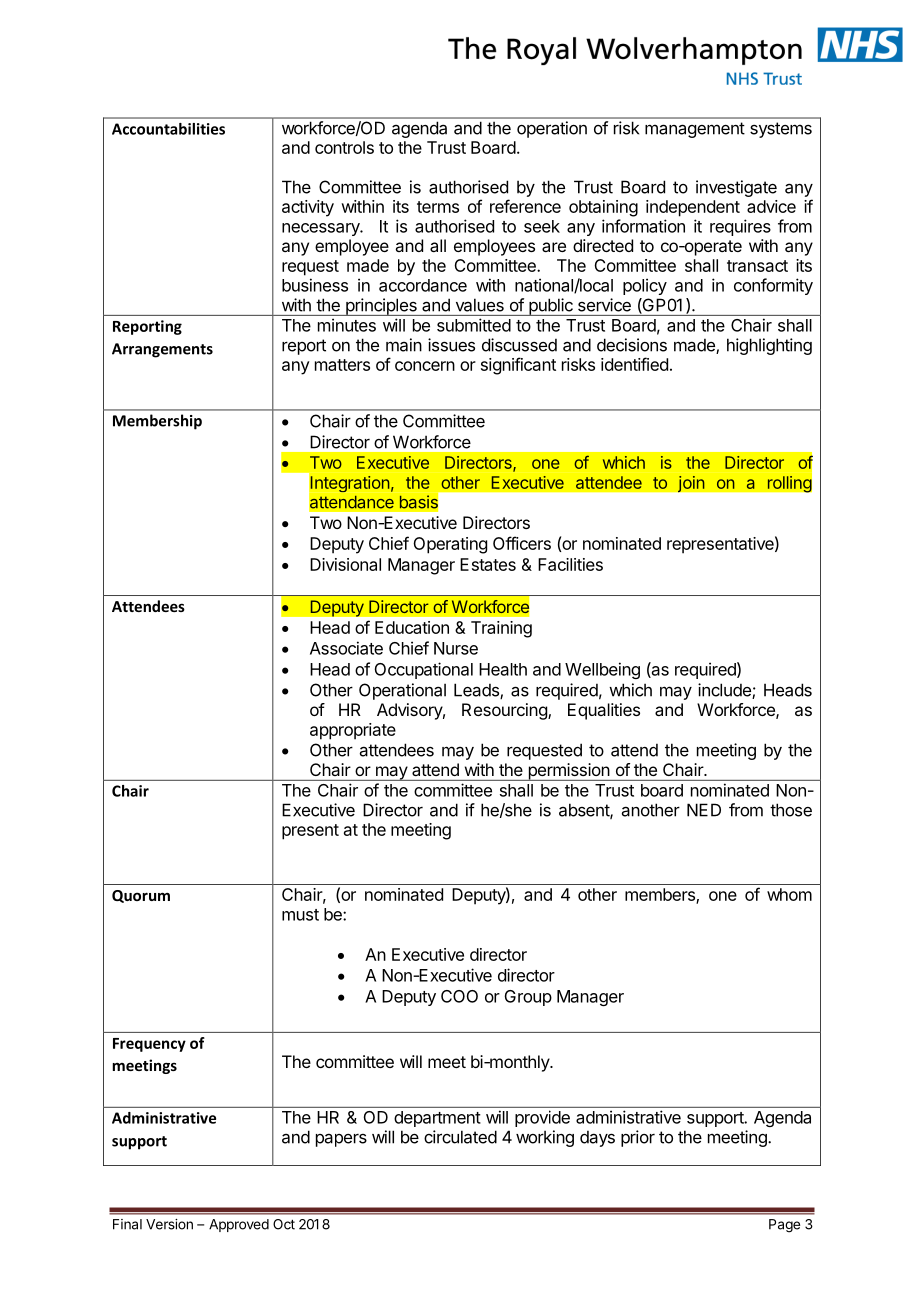 The image size is (924, 1308). I want to click on Accountabilities, so click(168, 129).
